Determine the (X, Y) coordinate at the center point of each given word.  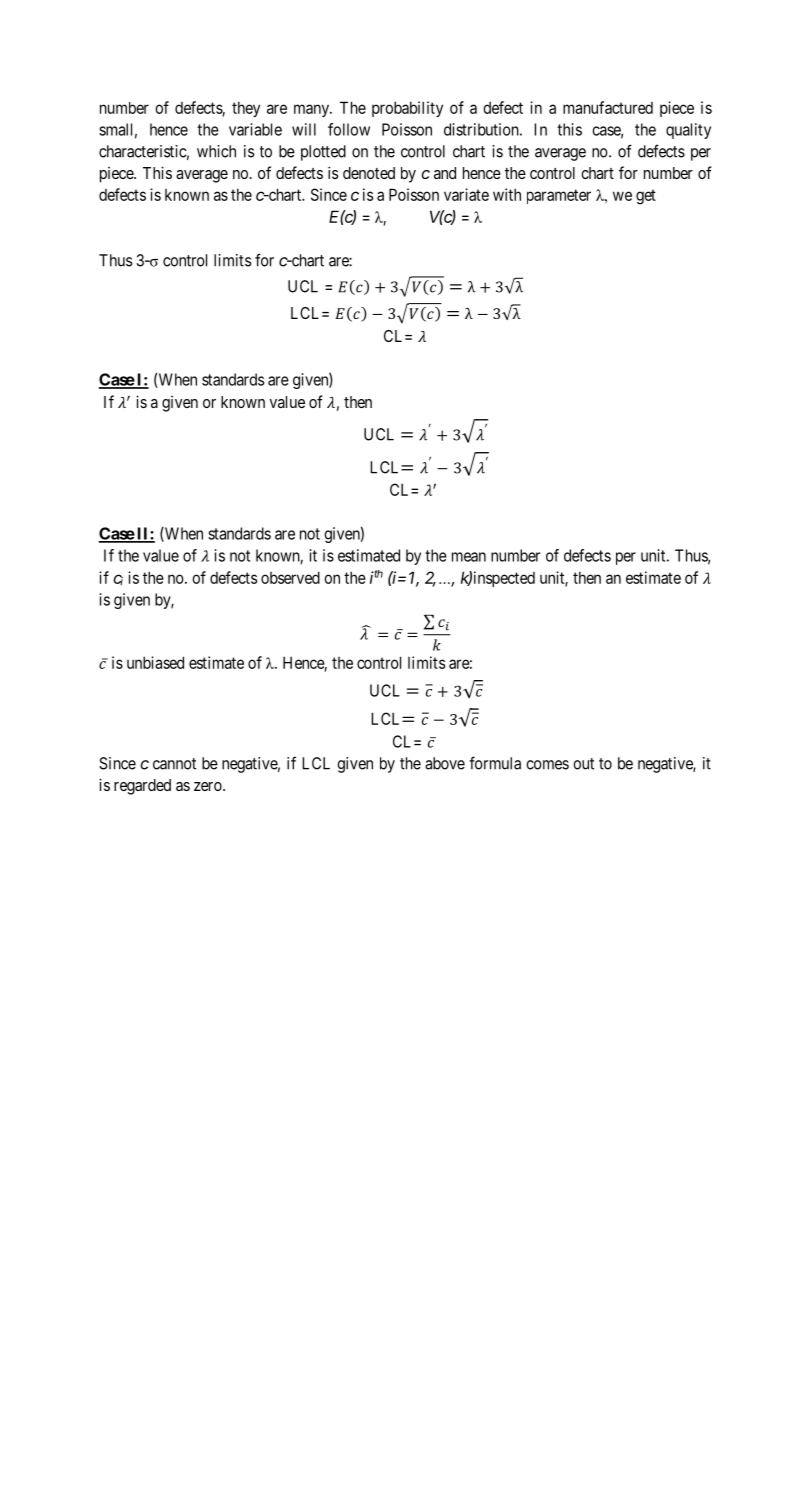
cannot (174, 764)
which (216, 151)
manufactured (608, 107)
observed (290, 577)
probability (407, 109)
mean (469, 557)
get (646, 197)
